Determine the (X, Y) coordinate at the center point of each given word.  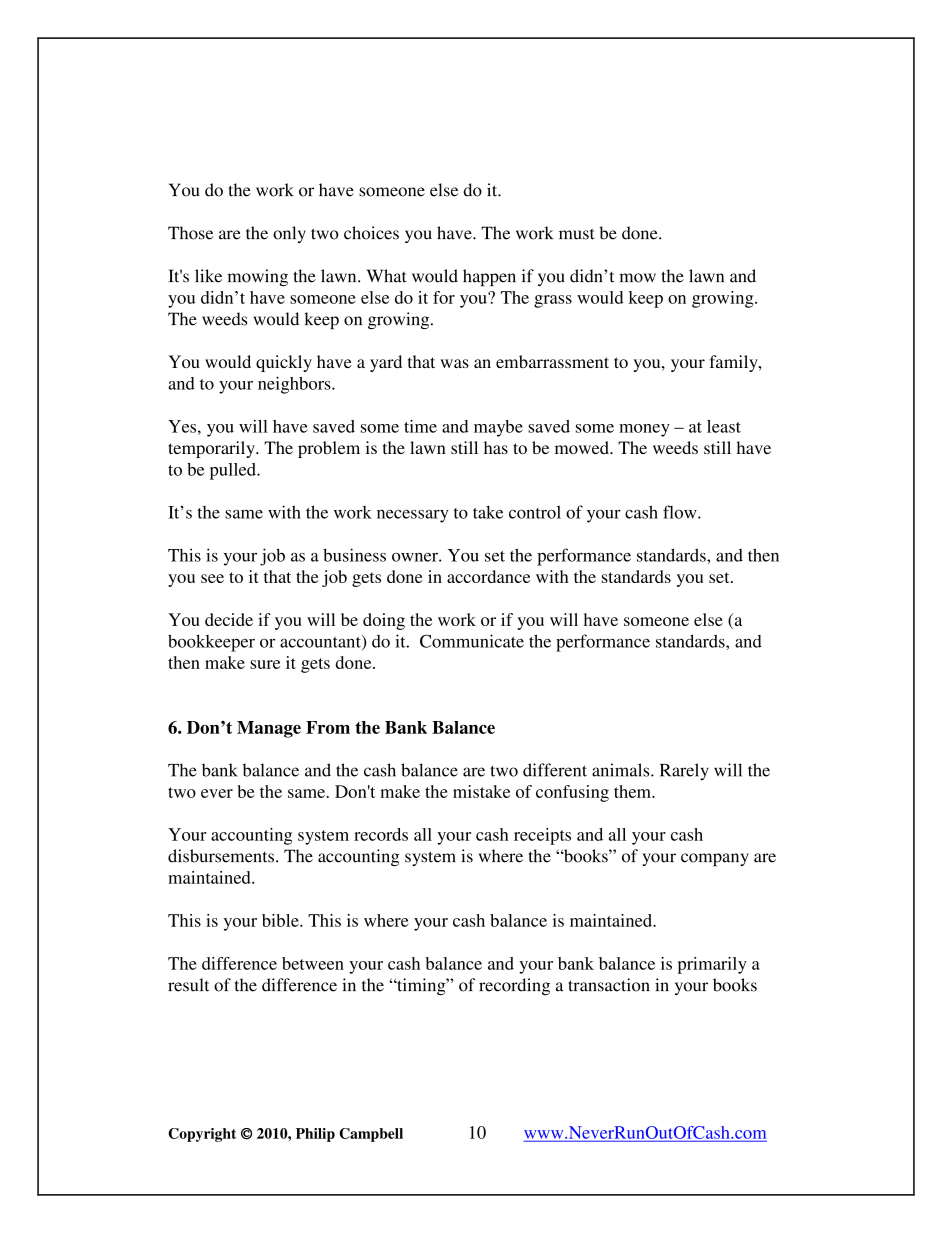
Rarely (684, 772)
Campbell (371, 1135)
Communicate (472, 641)
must (577, 234)
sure (265, 664)
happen (489, 277)
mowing (258, 277)
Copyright (202, 1135)
